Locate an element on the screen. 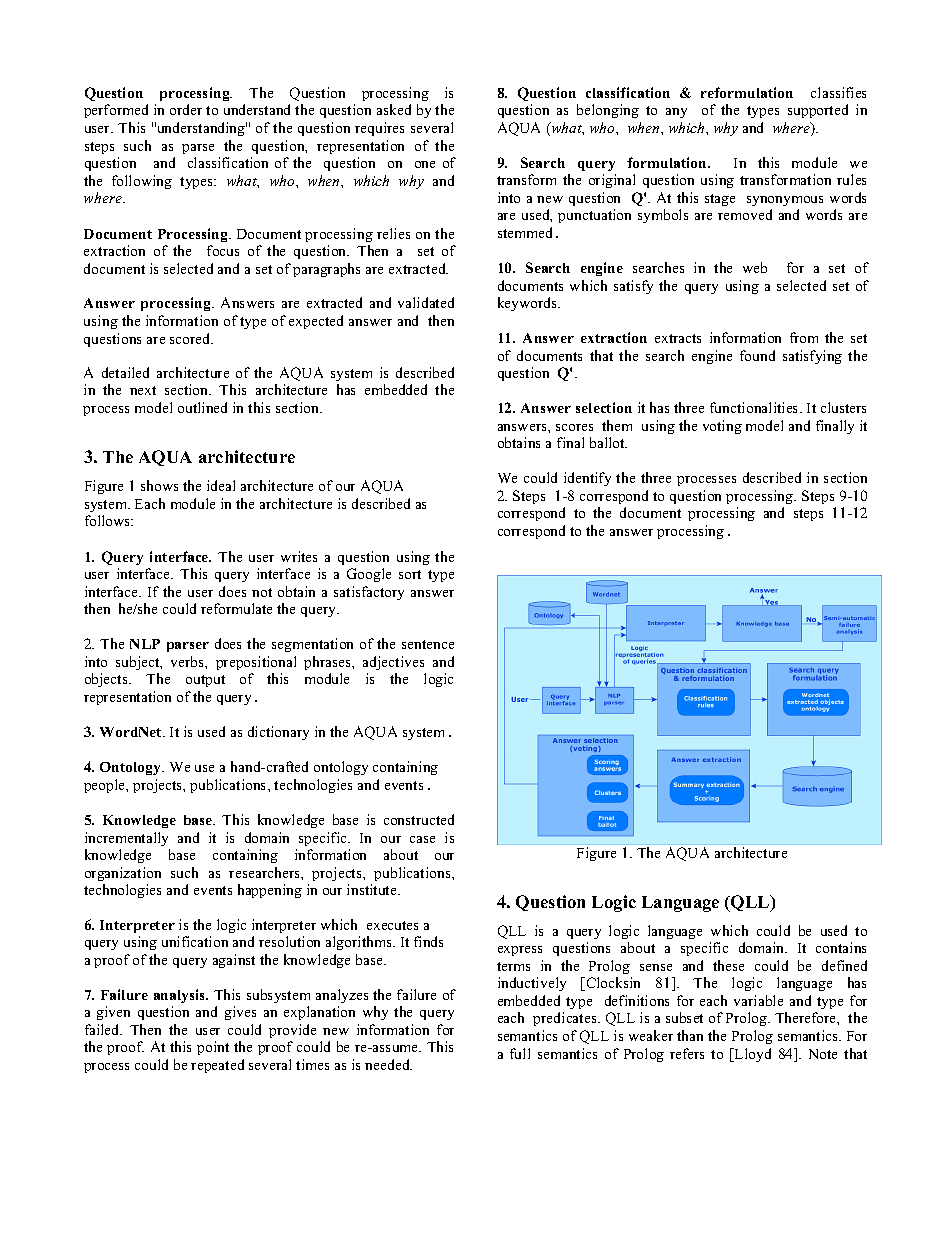 The width and height of the screenshot is (952, 1233). point is located at coordinates (213, 1048).
